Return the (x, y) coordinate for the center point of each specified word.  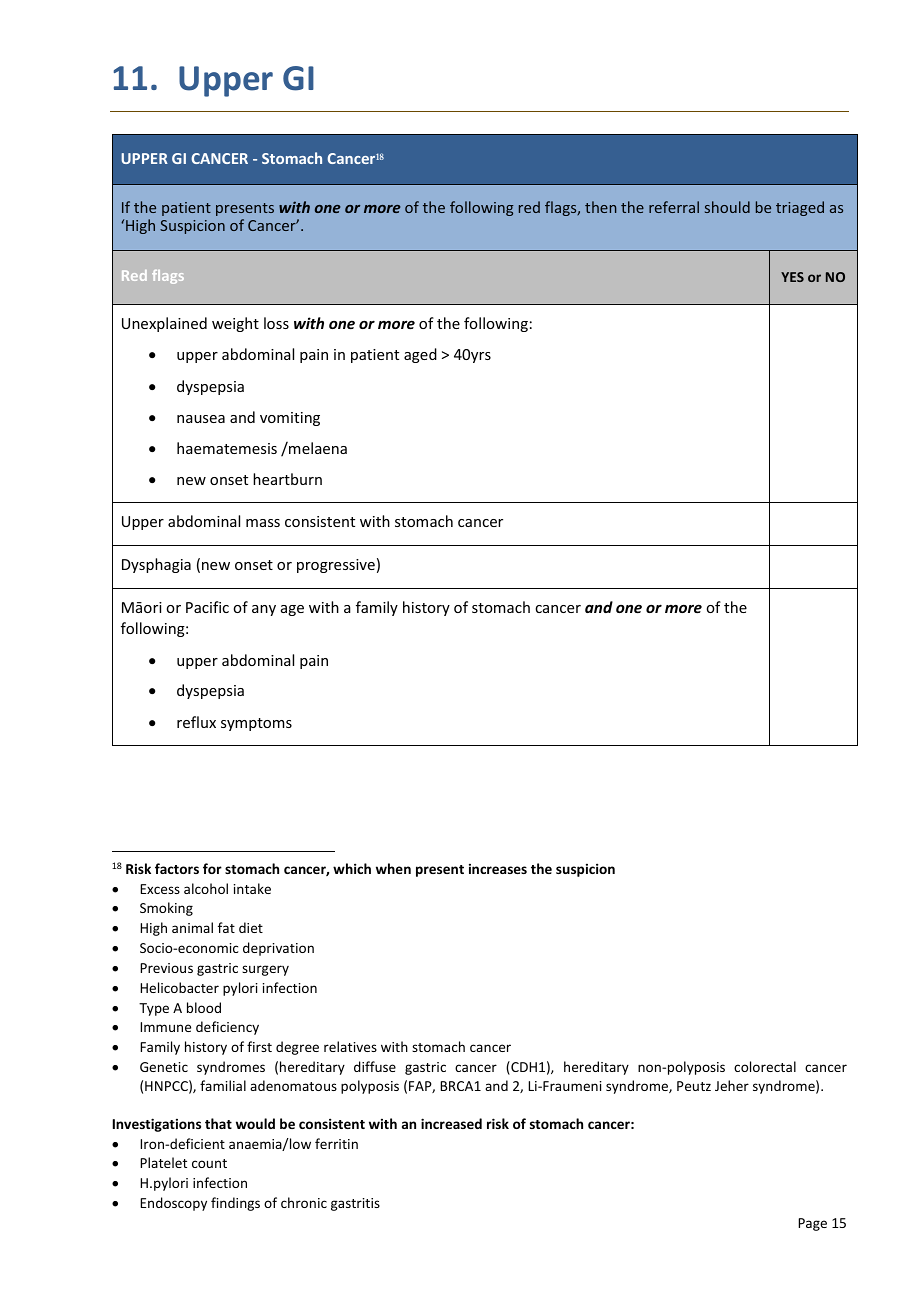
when (393, 868)
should (727, 207)
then (601, 207)
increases (498, 869)
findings (235, 1204)
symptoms (256, 724)
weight (235, 324)
